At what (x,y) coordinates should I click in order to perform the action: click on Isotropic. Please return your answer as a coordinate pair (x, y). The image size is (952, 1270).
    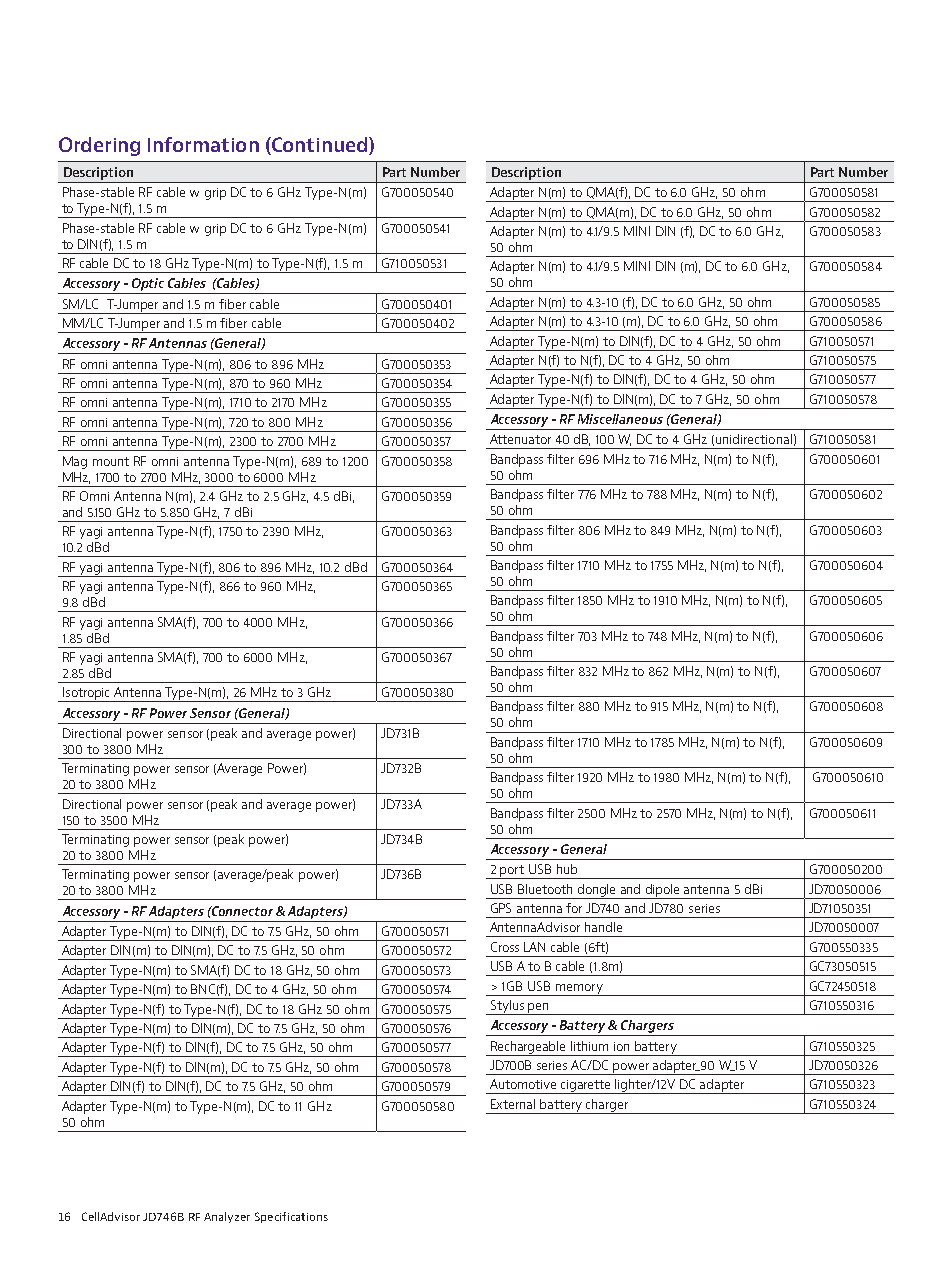
    Looking at the image, I should click on (87, 694).
